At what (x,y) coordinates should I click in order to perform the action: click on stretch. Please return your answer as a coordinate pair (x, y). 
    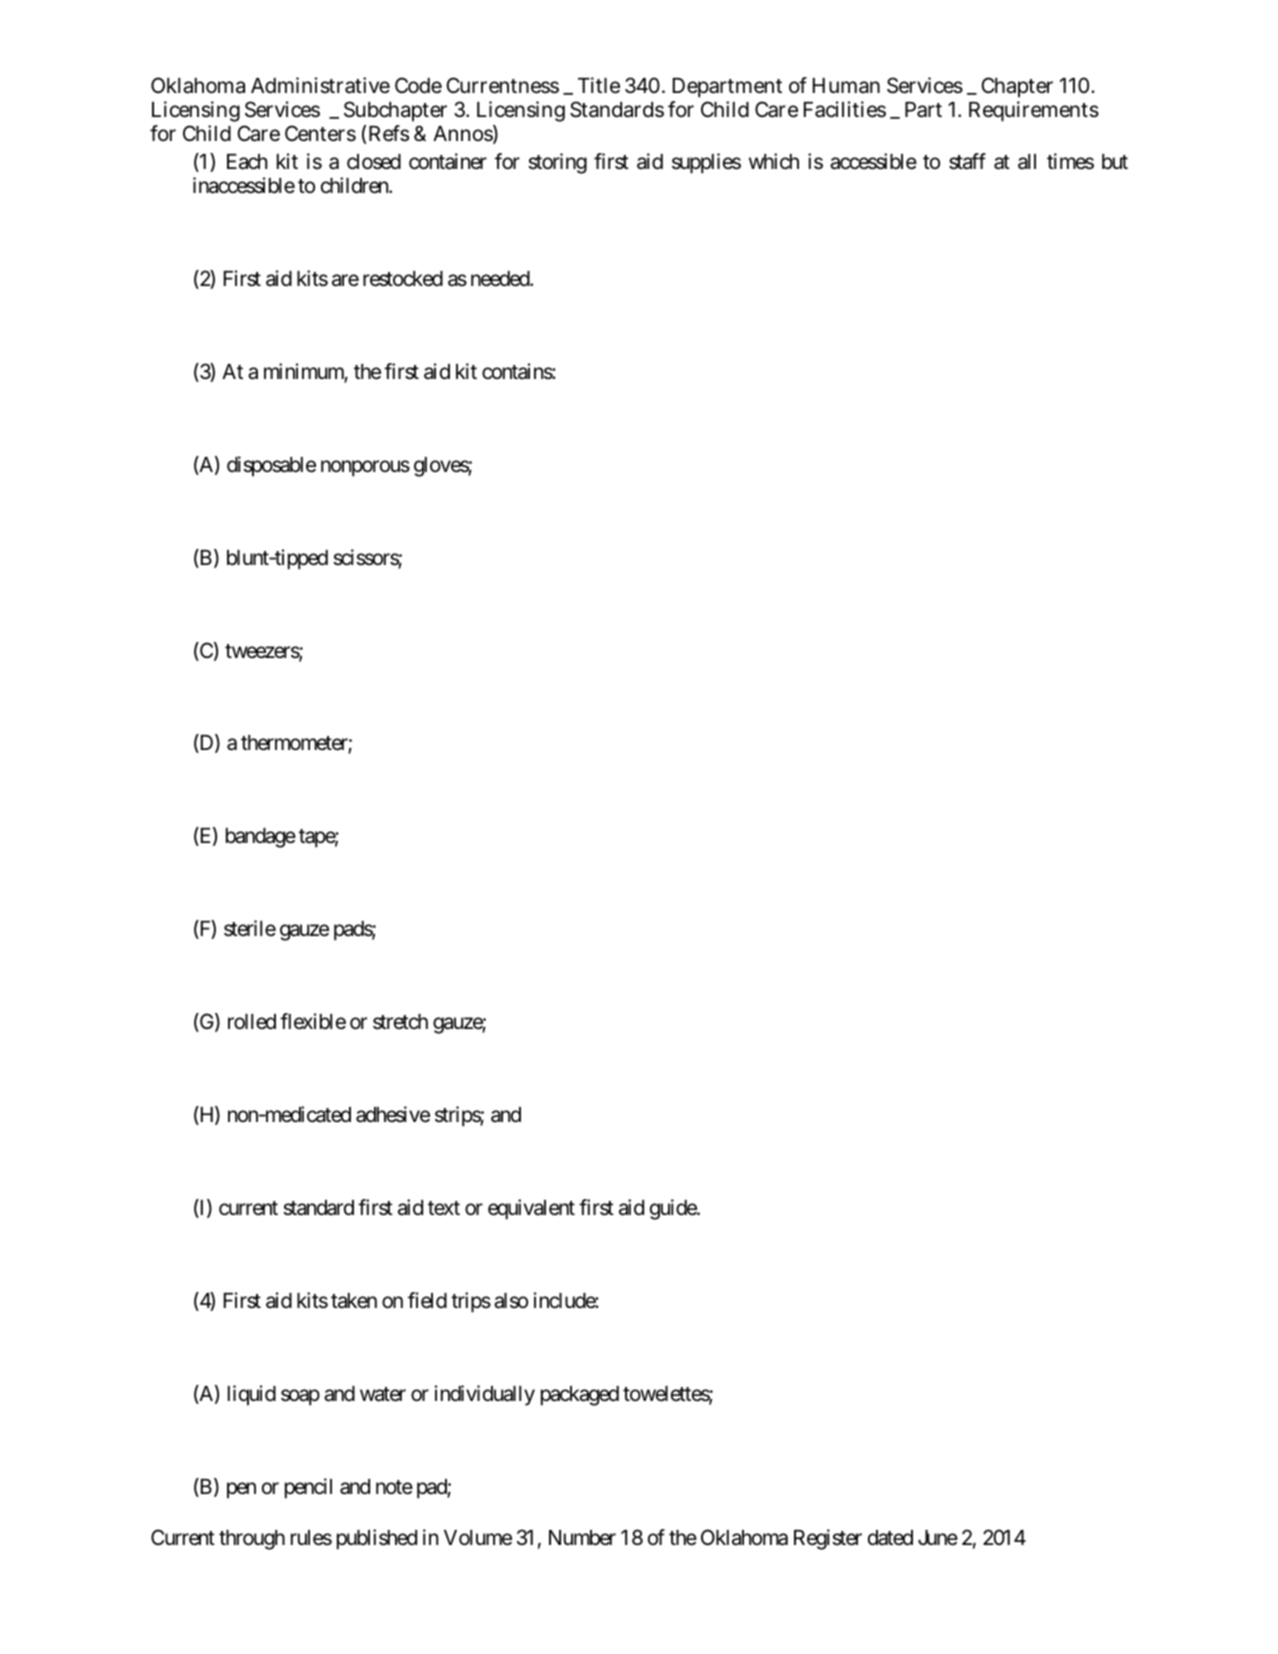
    Looking at the image, I should click on (400, 1022).
